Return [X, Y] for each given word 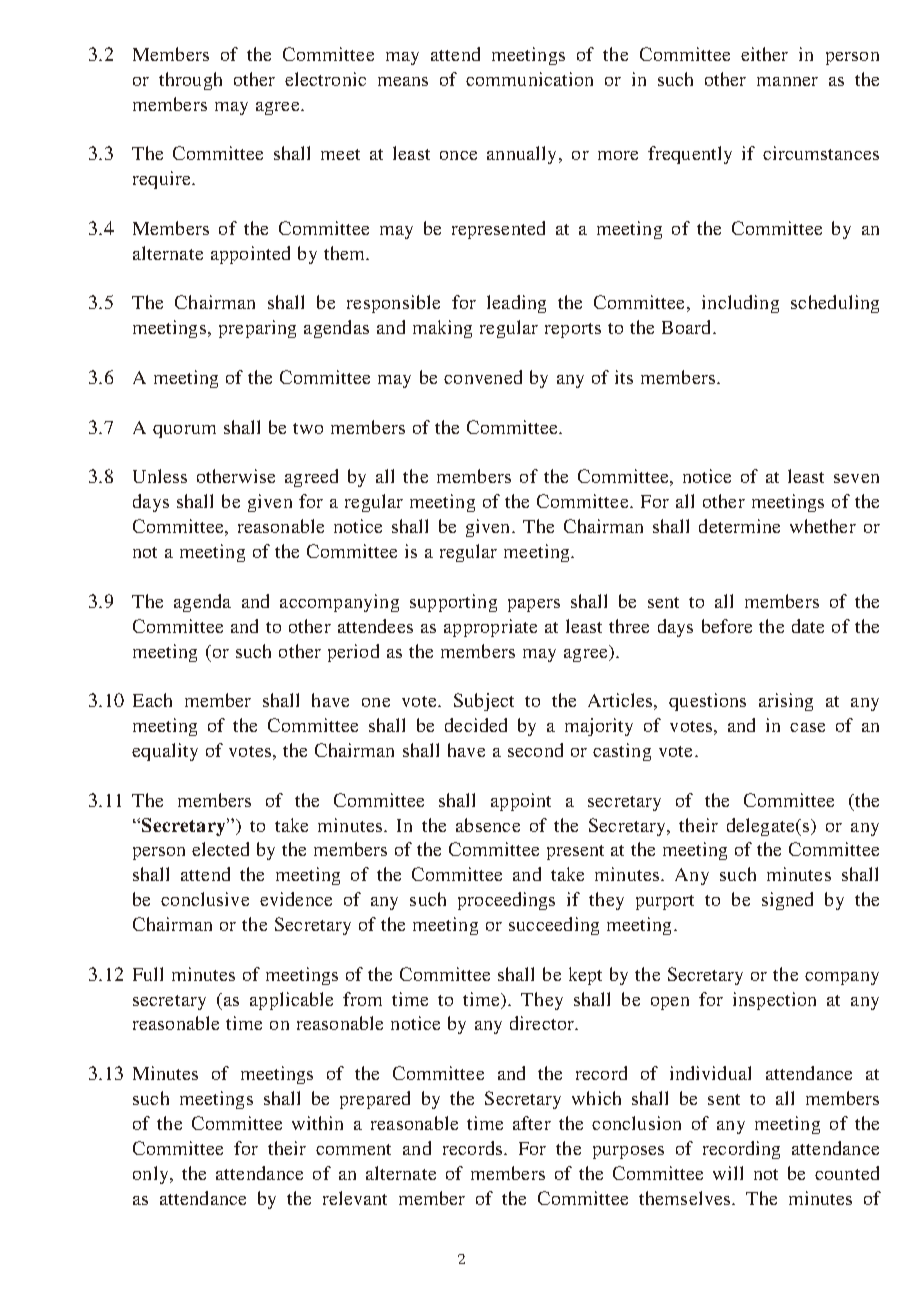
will [728, 1173]
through [190, 81]
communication [529, 79]
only [152, 1175]
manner [787, 81]
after [532, 1123]
